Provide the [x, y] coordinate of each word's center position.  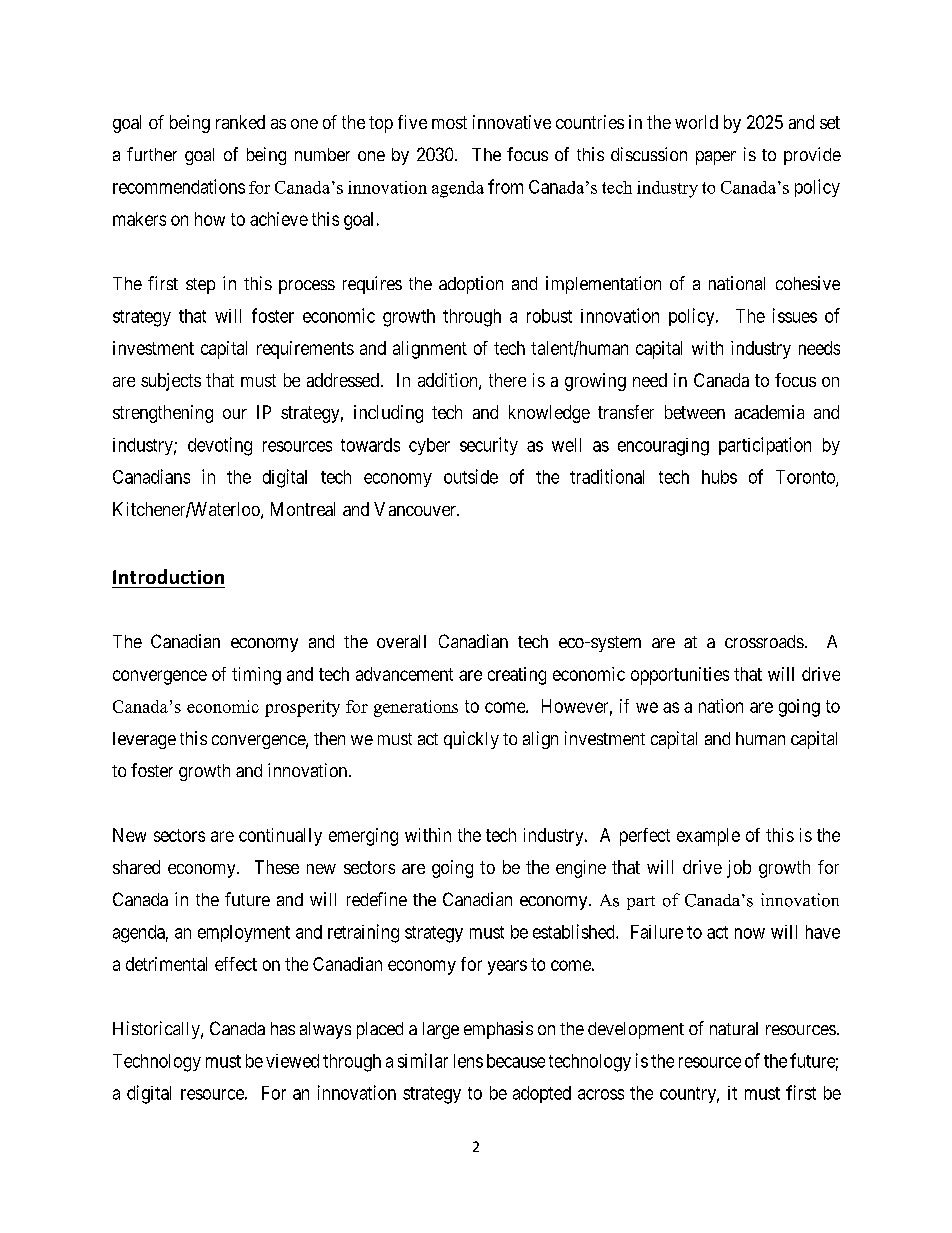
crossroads [764, 641]
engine [581, 869]
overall [401, 641]
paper [716, 158]
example [708, 837]
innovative [512, 122]
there [507, 380]
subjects [171, 382]
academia [769, 412]
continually [280, 837]
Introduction [168, 576]
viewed [292, 1061]
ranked [240, 122]
